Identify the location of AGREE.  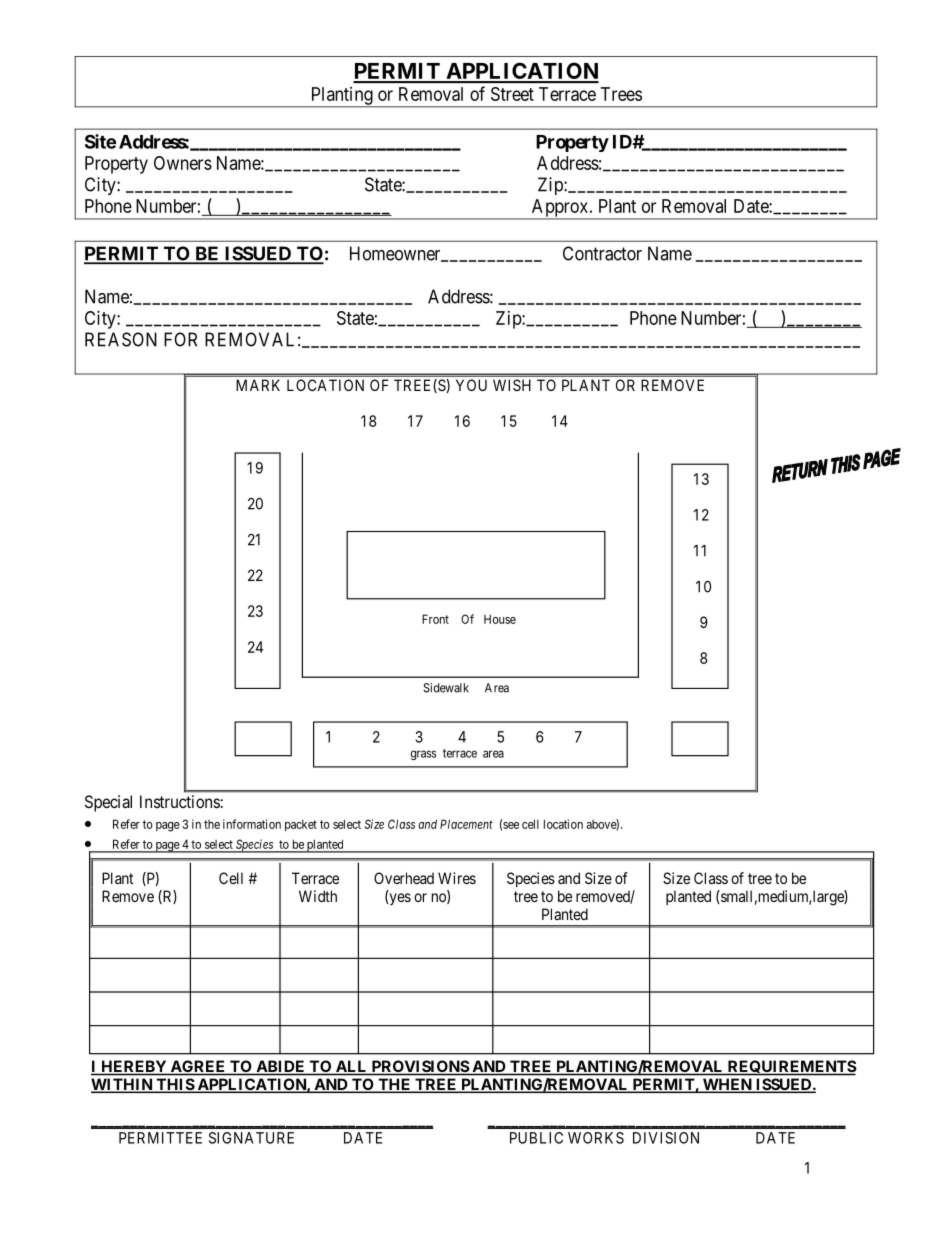
(198, 1067).
